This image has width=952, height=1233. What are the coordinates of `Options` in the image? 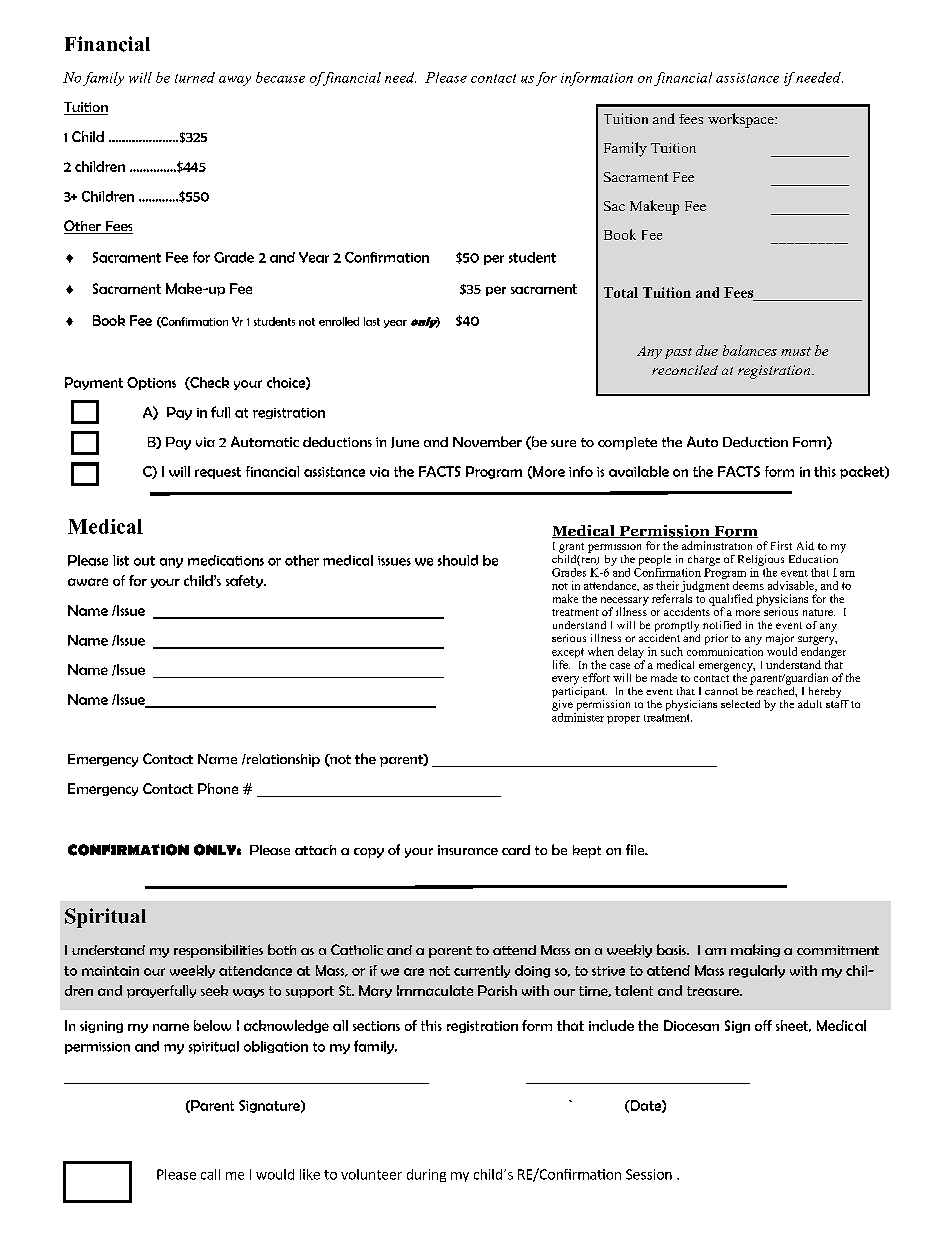 It's located at (151, 383).
